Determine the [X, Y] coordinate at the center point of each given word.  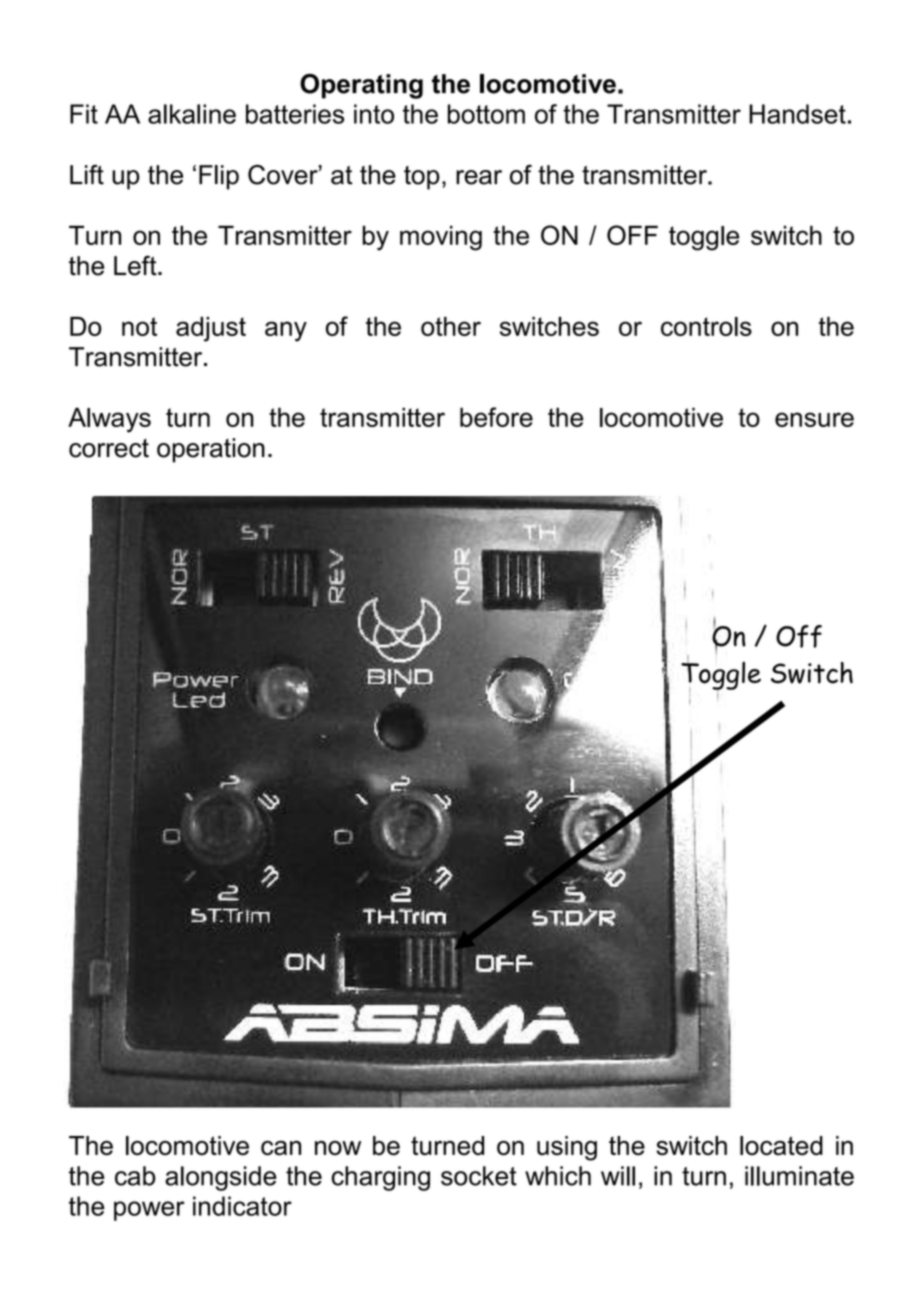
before [496, 417]
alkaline [192, 114]
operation [211, 450]
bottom [486, 114]
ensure [814, 419]
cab [135, 1176]
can [281, 1148]
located [781, 1146]
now [338, 1148]
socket [479, 1176]
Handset [797, 114]
